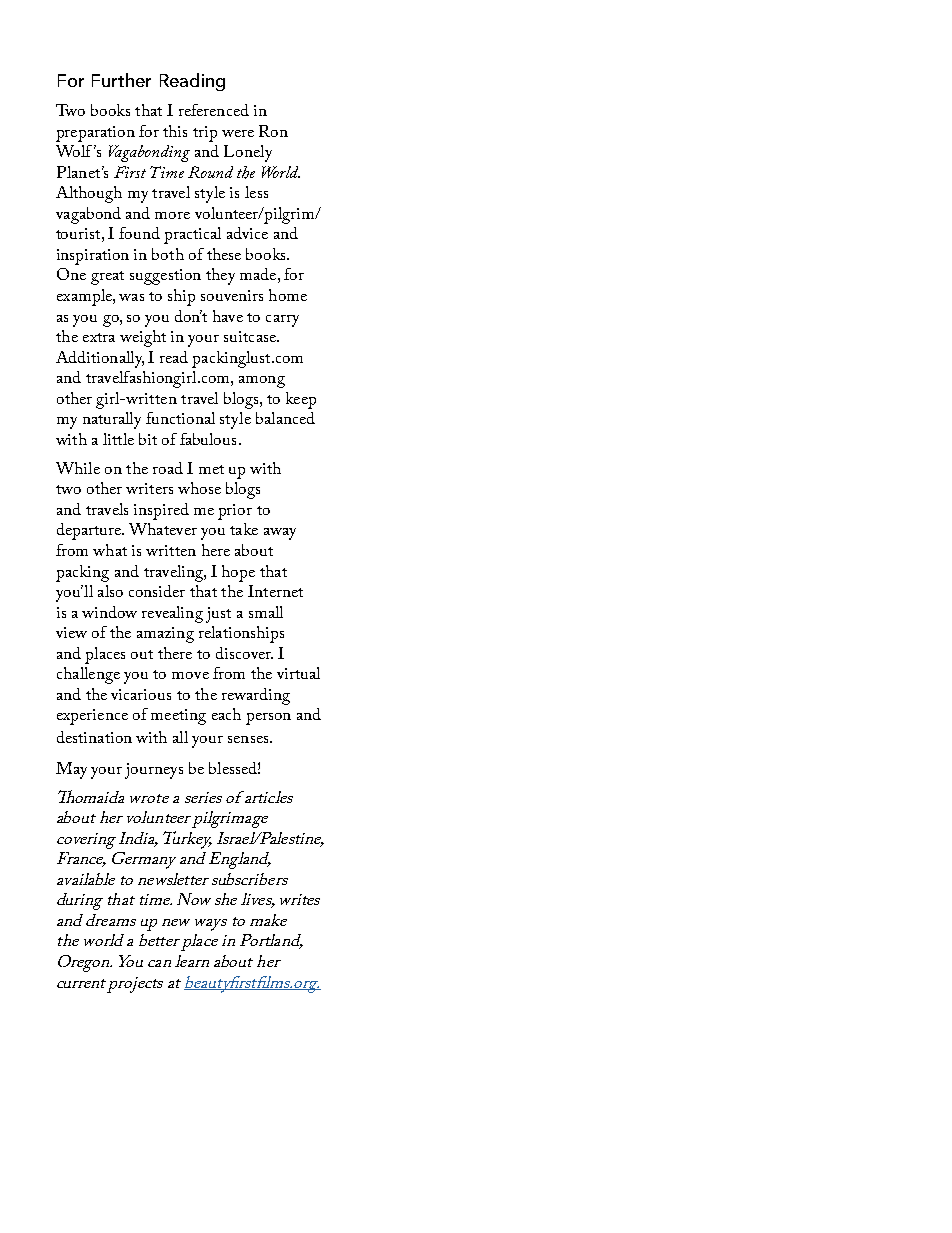  What do you see at coordinates (93, 257) in the screenshot?
I see `inspiration` at bounding box center [93, 257].
